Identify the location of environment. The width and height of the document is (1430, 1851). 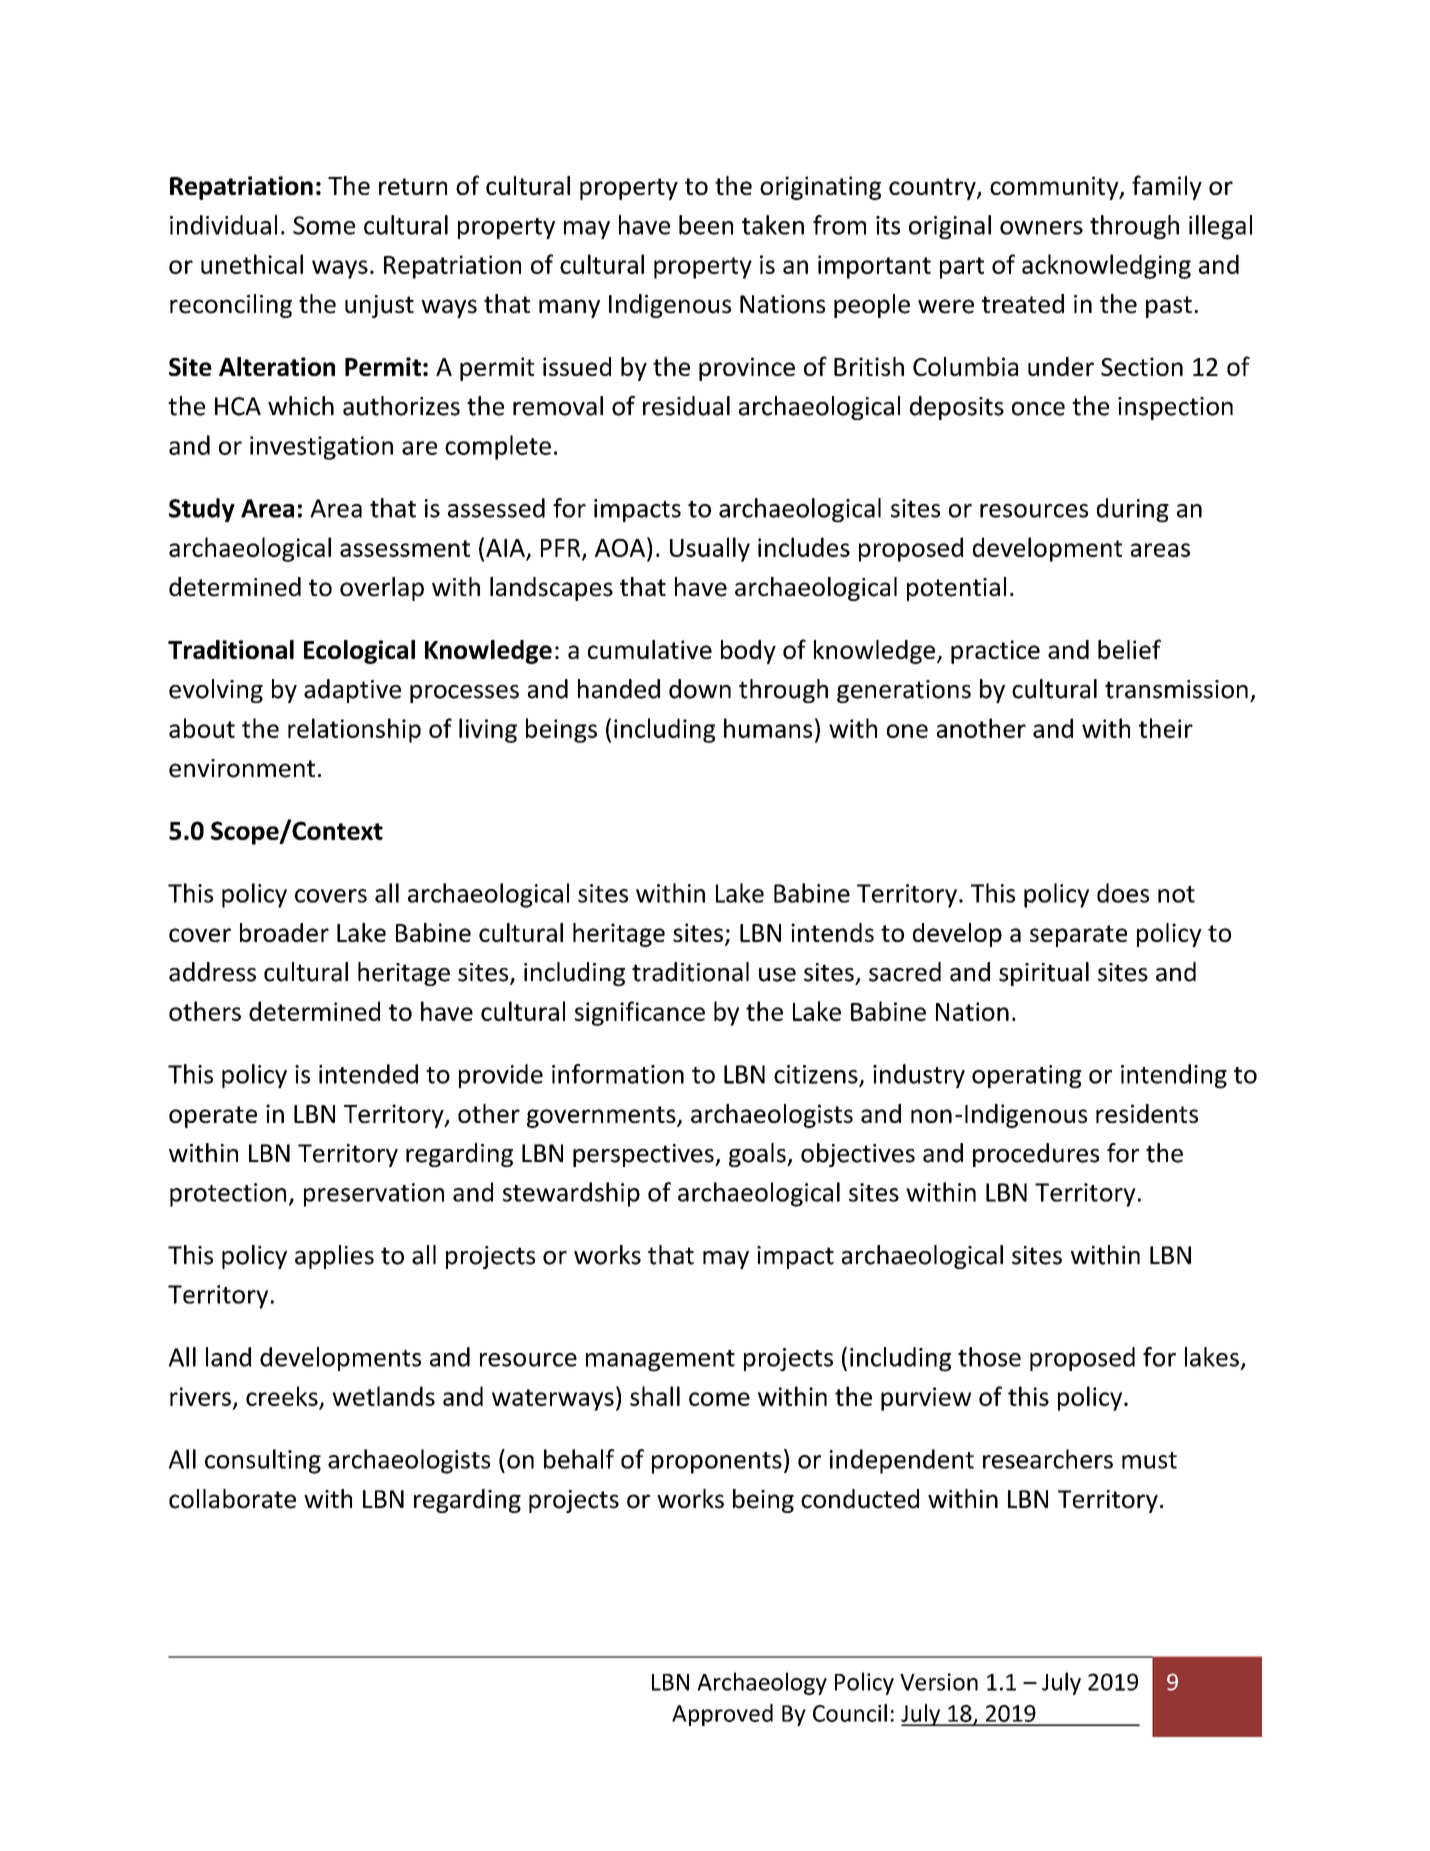
(242, 768).
